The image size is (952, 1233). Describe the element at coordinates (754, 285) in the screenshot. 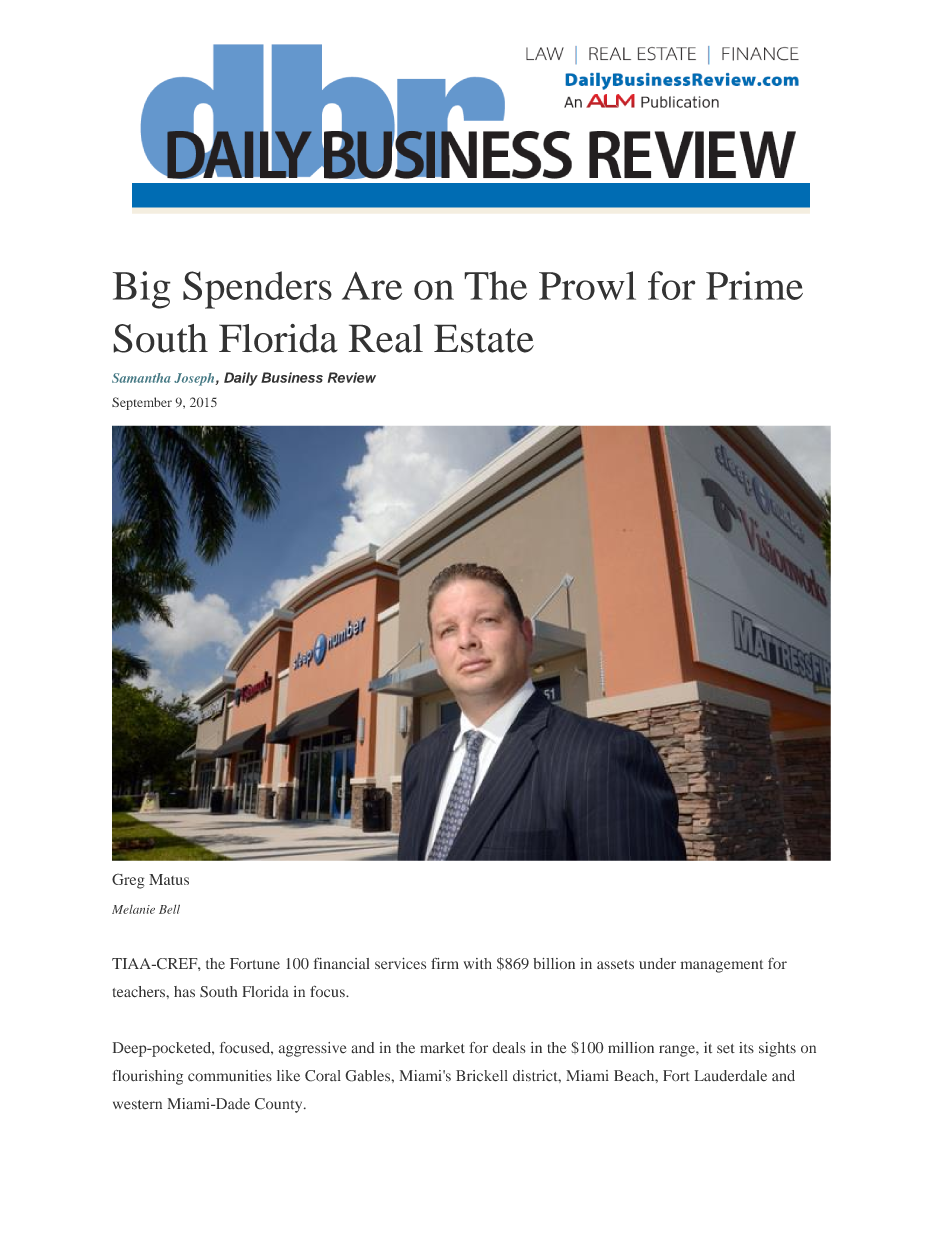

I see `Prime` at that location.
